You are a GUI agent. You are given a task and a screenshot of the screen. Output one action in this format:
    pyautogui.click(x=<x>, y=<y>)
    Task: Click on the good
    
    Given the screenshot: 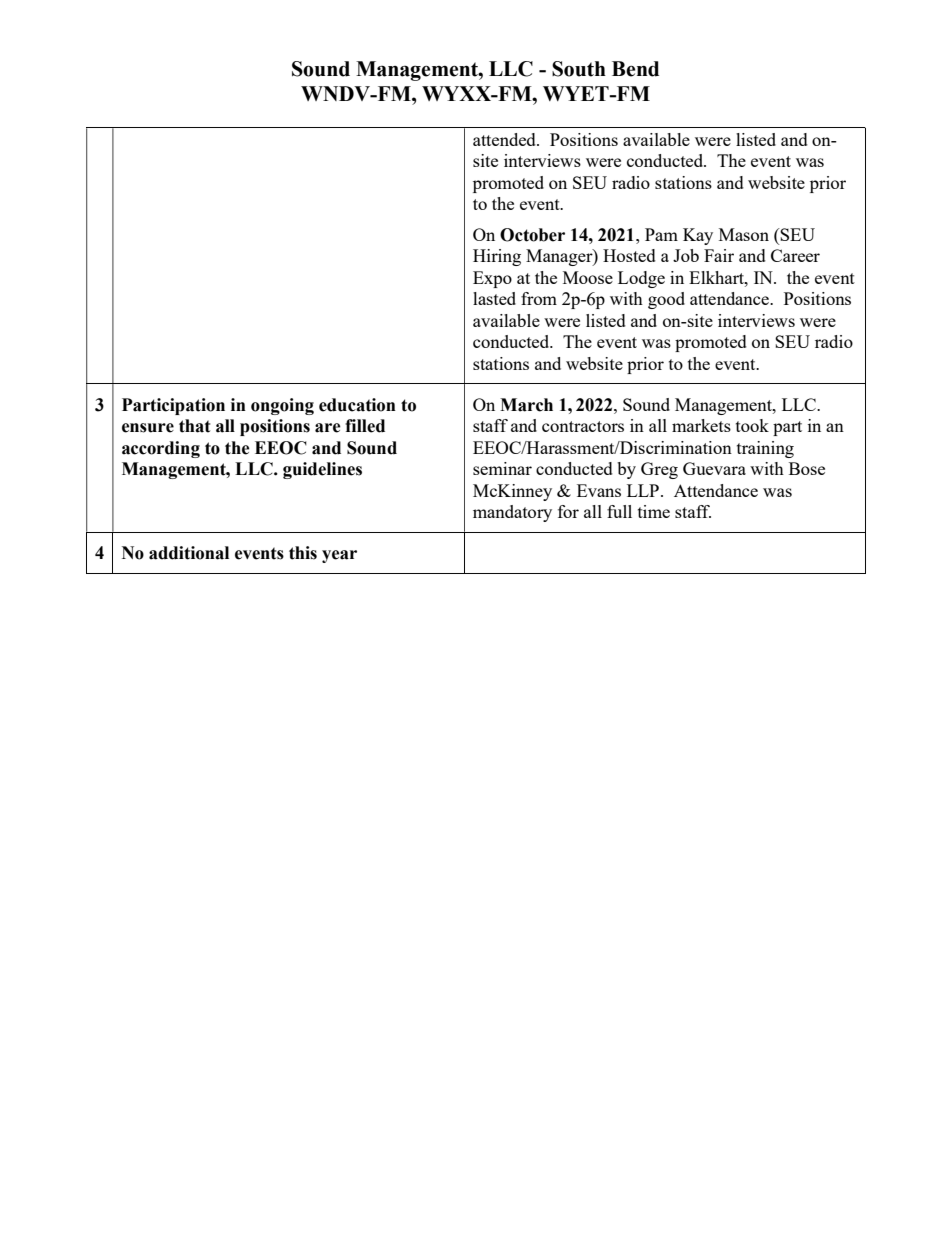 What is the action you would take?
    pyautogui.click(x=666, y=300)
